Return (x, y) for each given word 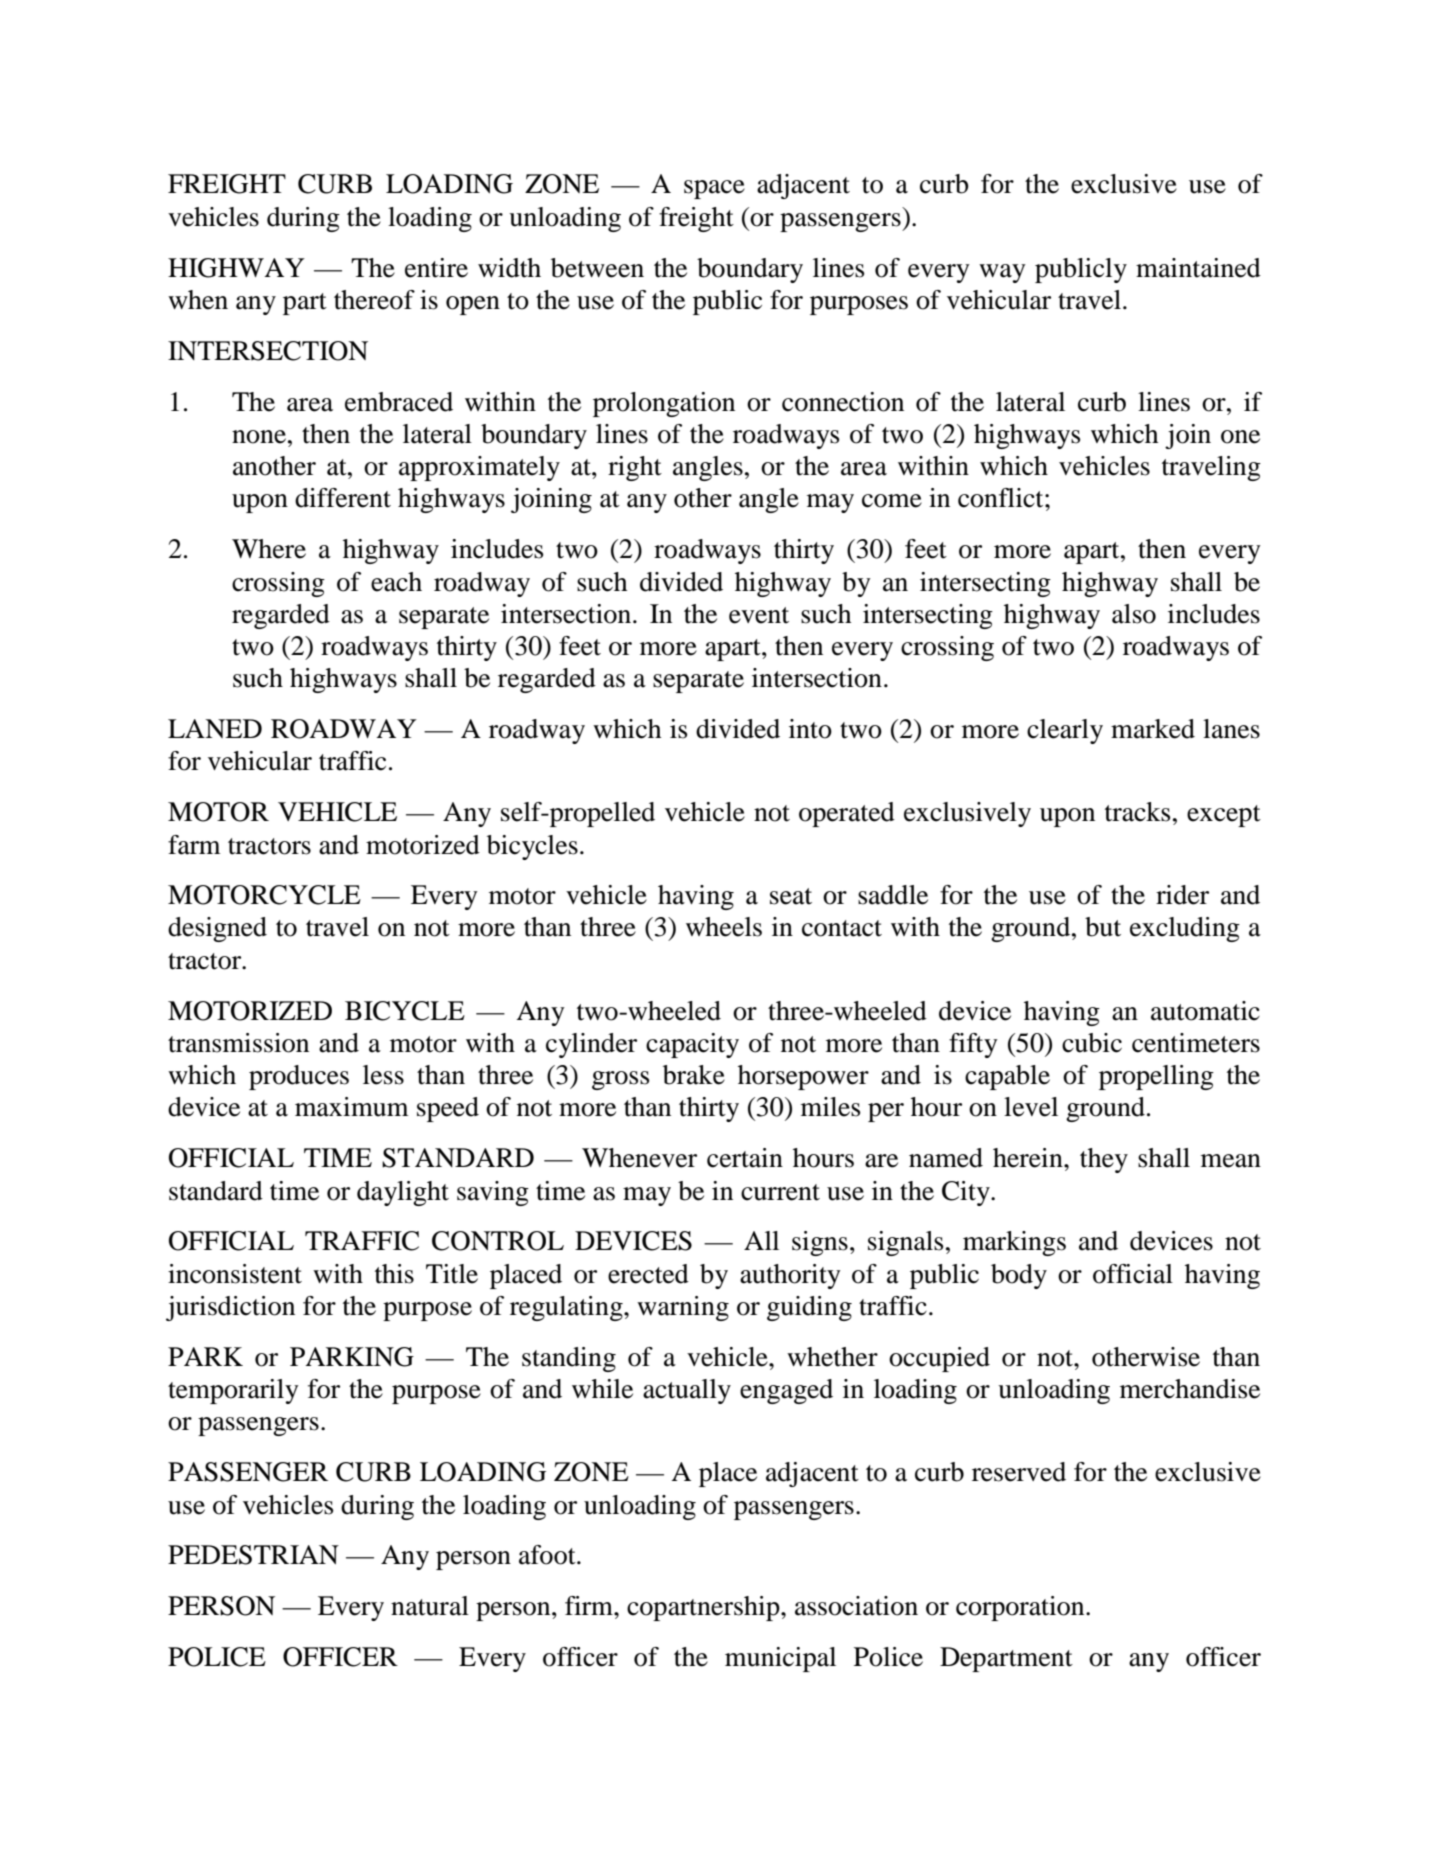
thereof (374, 300)
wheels (724, 927)
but (1103, 927)
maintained (1198, 268)
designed (217, 929)
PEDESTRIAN (253, 1555)
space (714, 189)
